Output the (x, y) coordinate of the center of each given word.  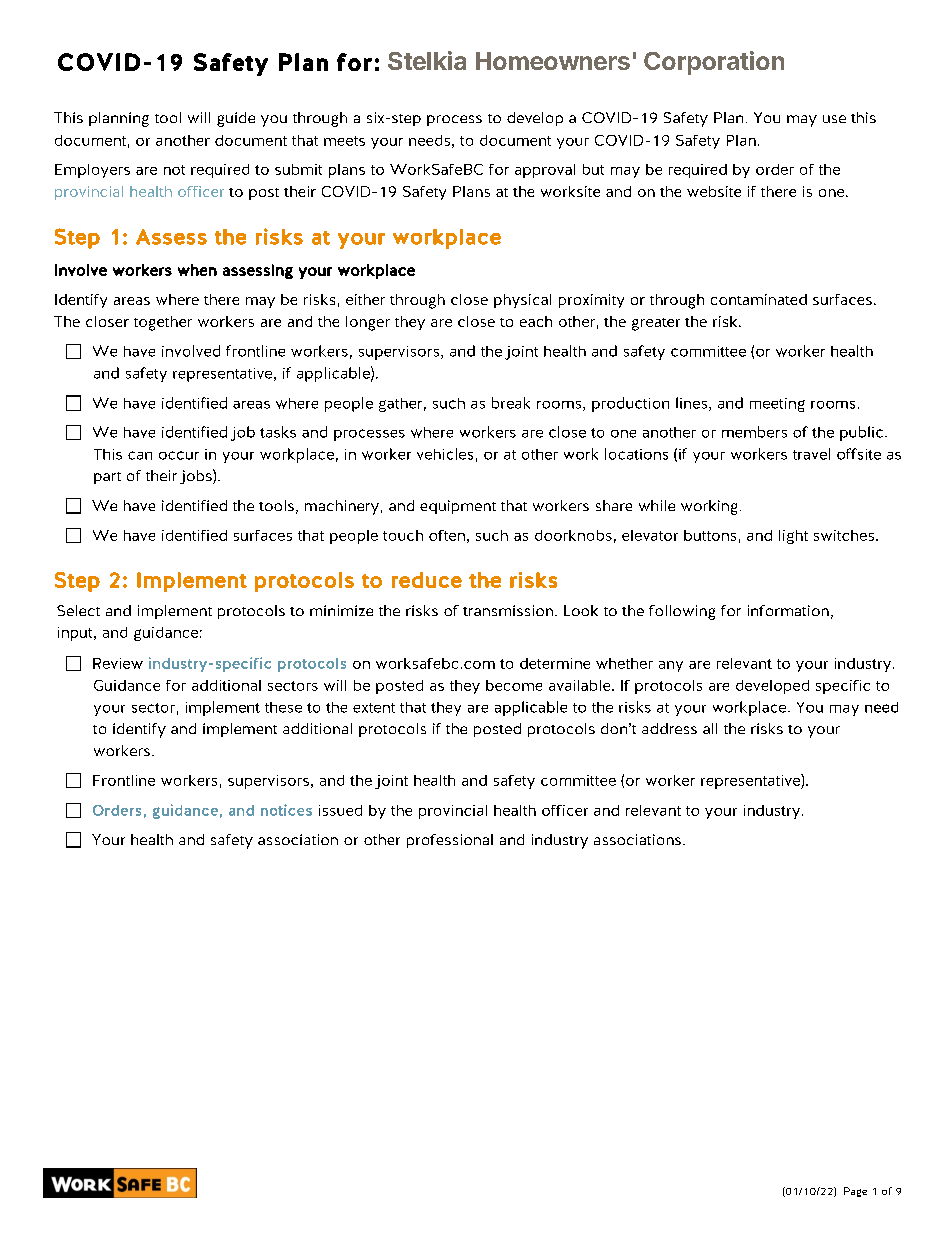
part (107, 478)
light (793, 537)
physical (522, 301)
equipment (458, 507)
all (710, 728)
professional (450, 841)
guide (236, 119)
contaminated (759, 299)
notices (286, 810)
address (669, 728)
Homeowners (553, 61)
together (163, 323)
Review (118, 663)
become (514, 685)
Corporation (714, 63)
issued (340, 810)
